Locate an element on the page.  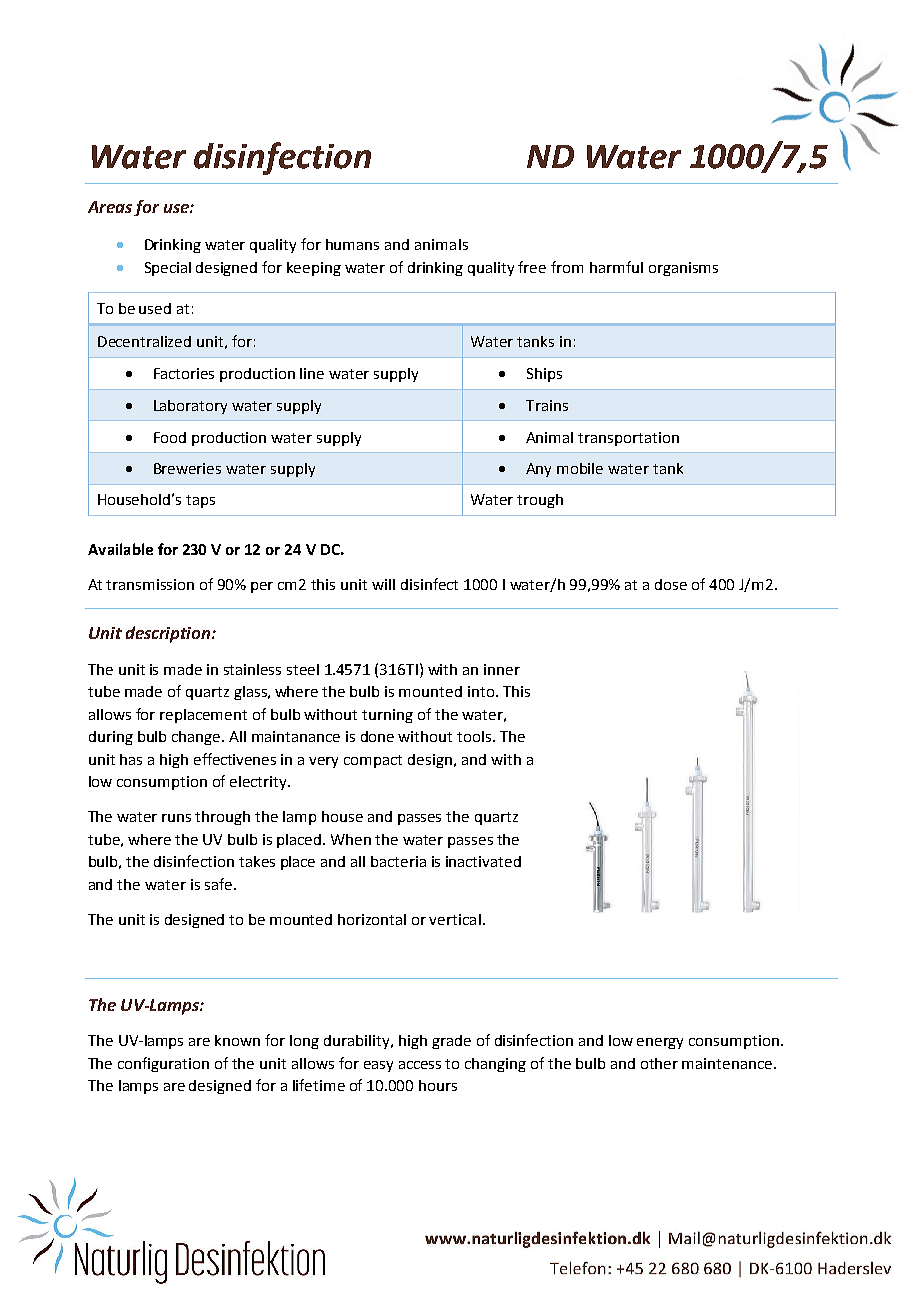
bacteria is located at coordinates (398, 861).
